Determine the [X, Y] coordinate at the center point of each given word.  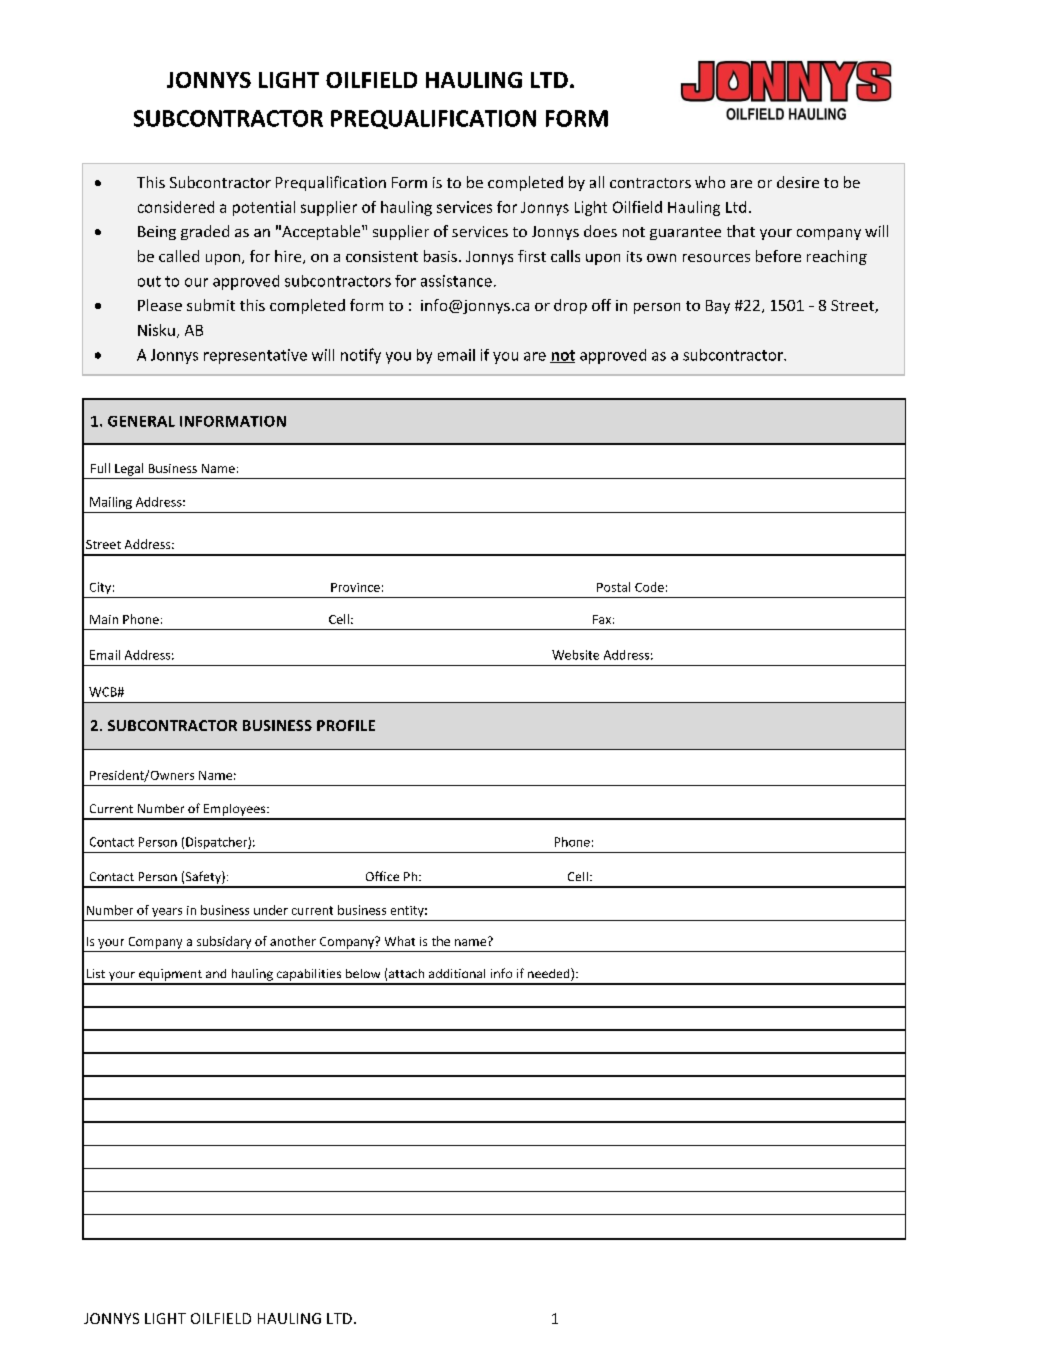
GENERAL [141, 421]
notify [361, 356]
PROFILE [346, 725]
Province [355, 587]
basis [440, 256]
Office [382, 876]
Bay [718, 307]
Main [104, 619]
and [216, 973]
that [741, 231]
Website [575, 655]
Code [649, 587]
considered [176, 207]
